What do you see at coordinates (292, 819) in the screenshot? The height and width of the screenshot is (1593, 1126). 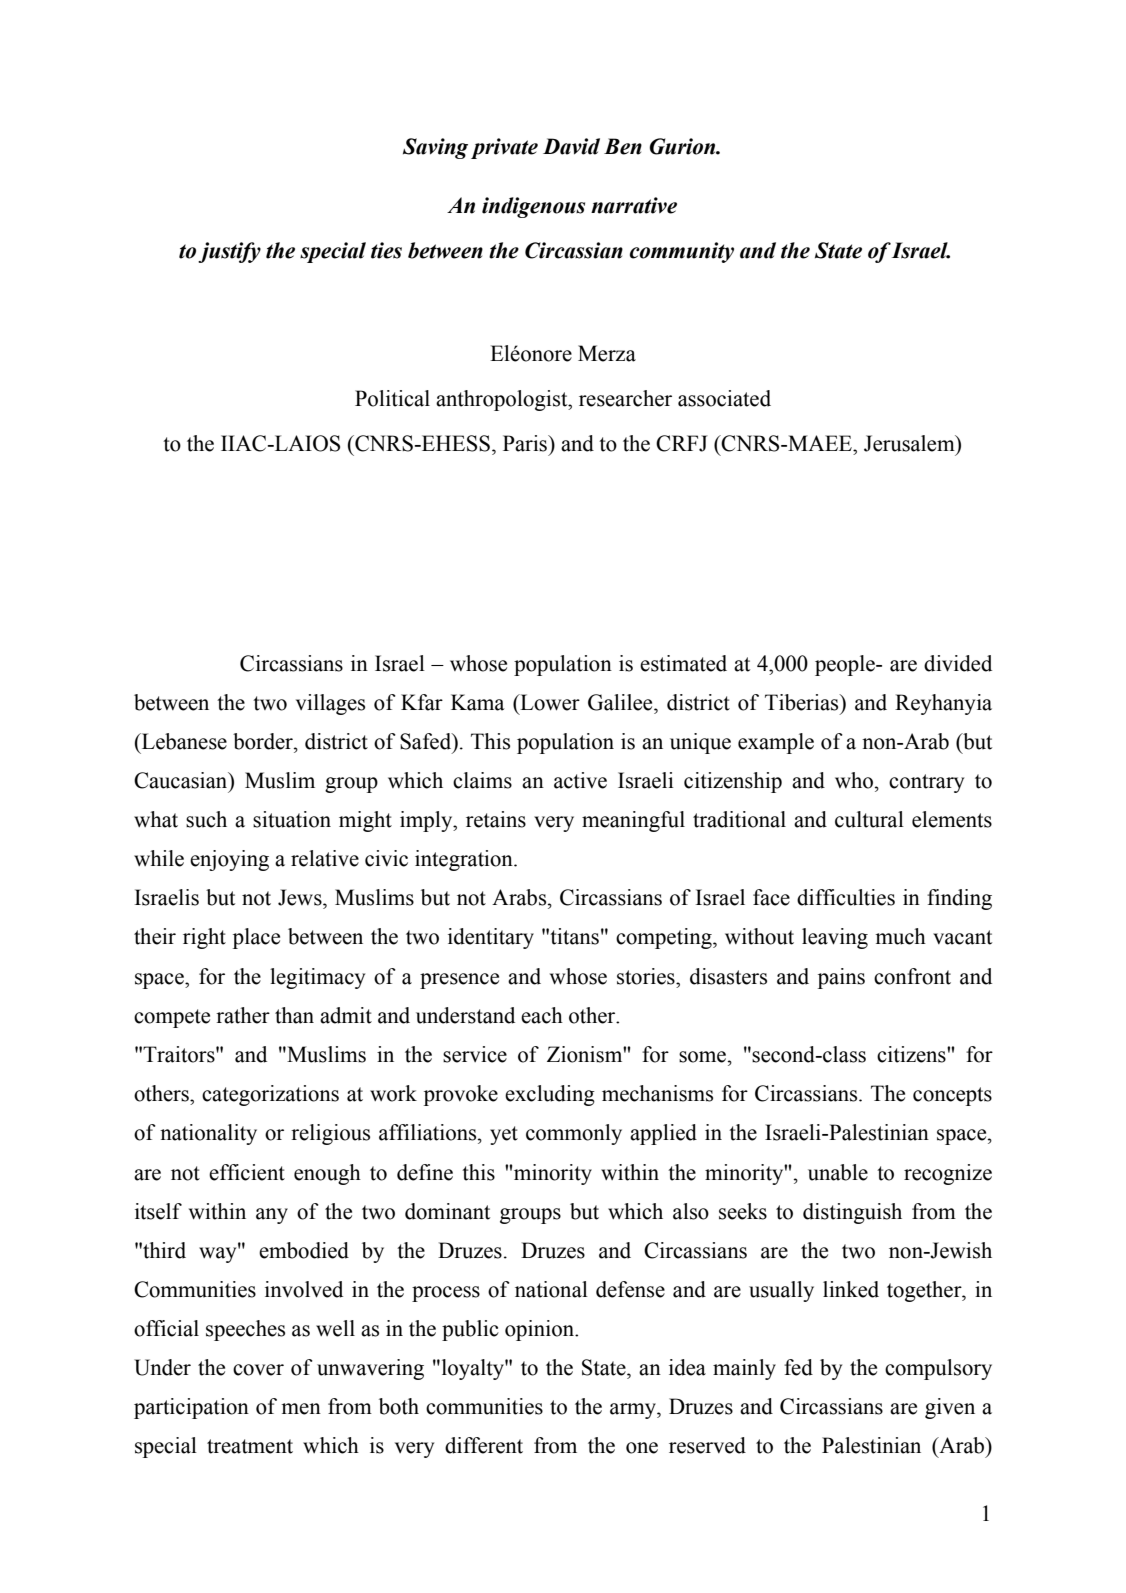 I see `situation` at bounding box center [292, 819].
